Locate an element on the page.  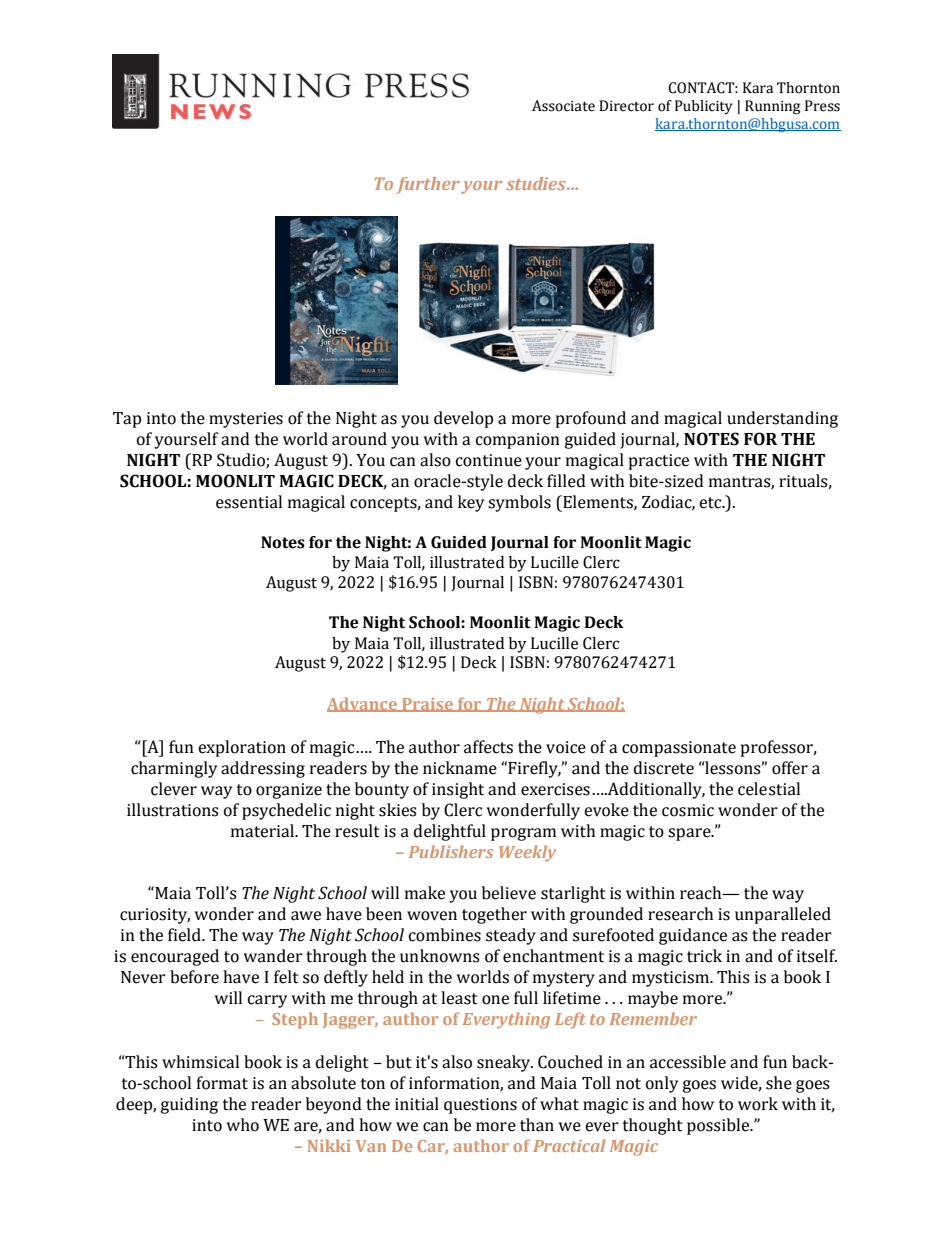
work is located at coordinates (758, 1104).
